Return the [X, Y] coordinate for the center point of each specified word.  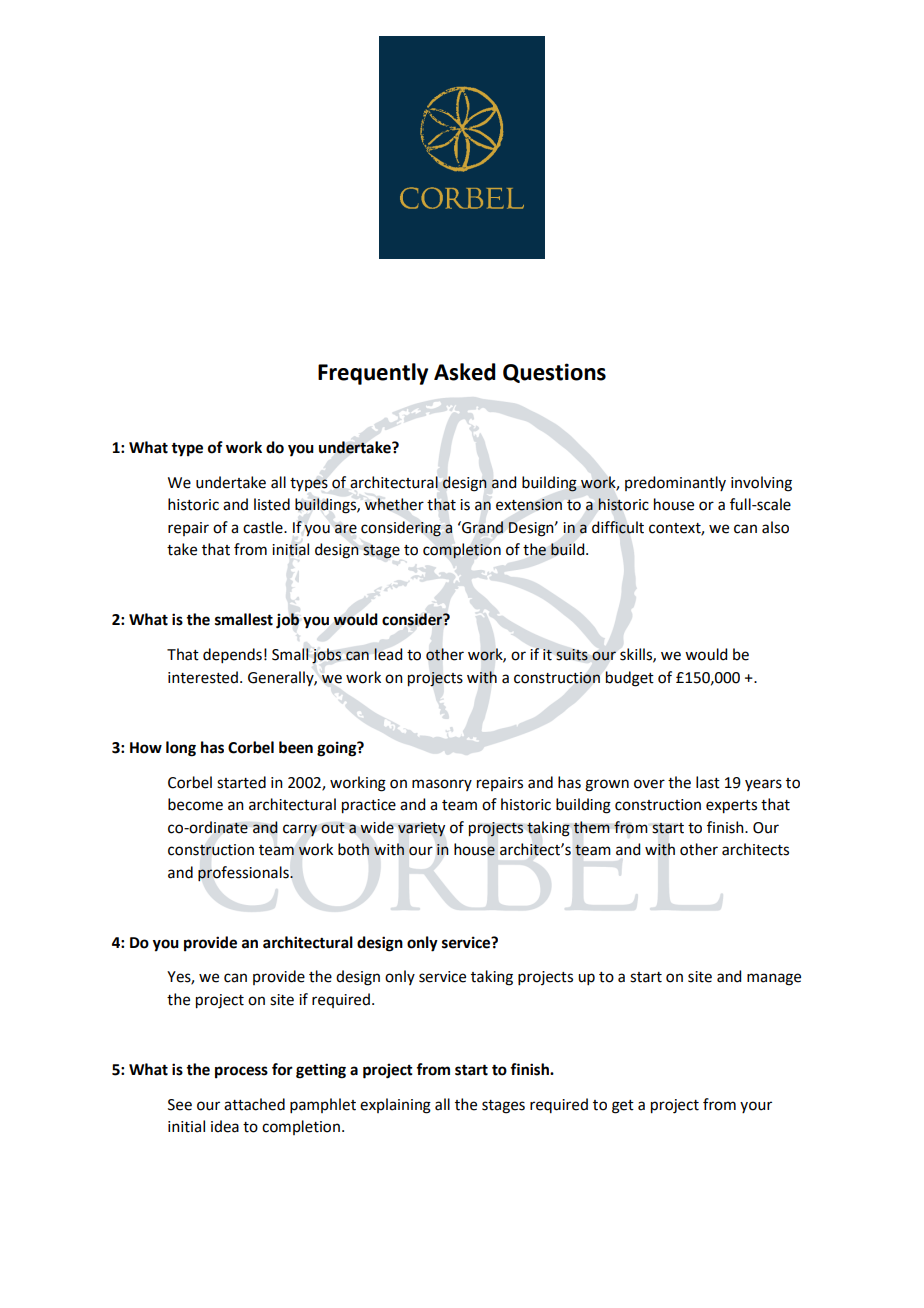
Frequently [373, 374]
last [708, 782]
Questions [554, 373]
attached [254, 1104]
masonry [442, 785]
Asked [465, 372]
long [181, 749]
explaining [395, 1106]
